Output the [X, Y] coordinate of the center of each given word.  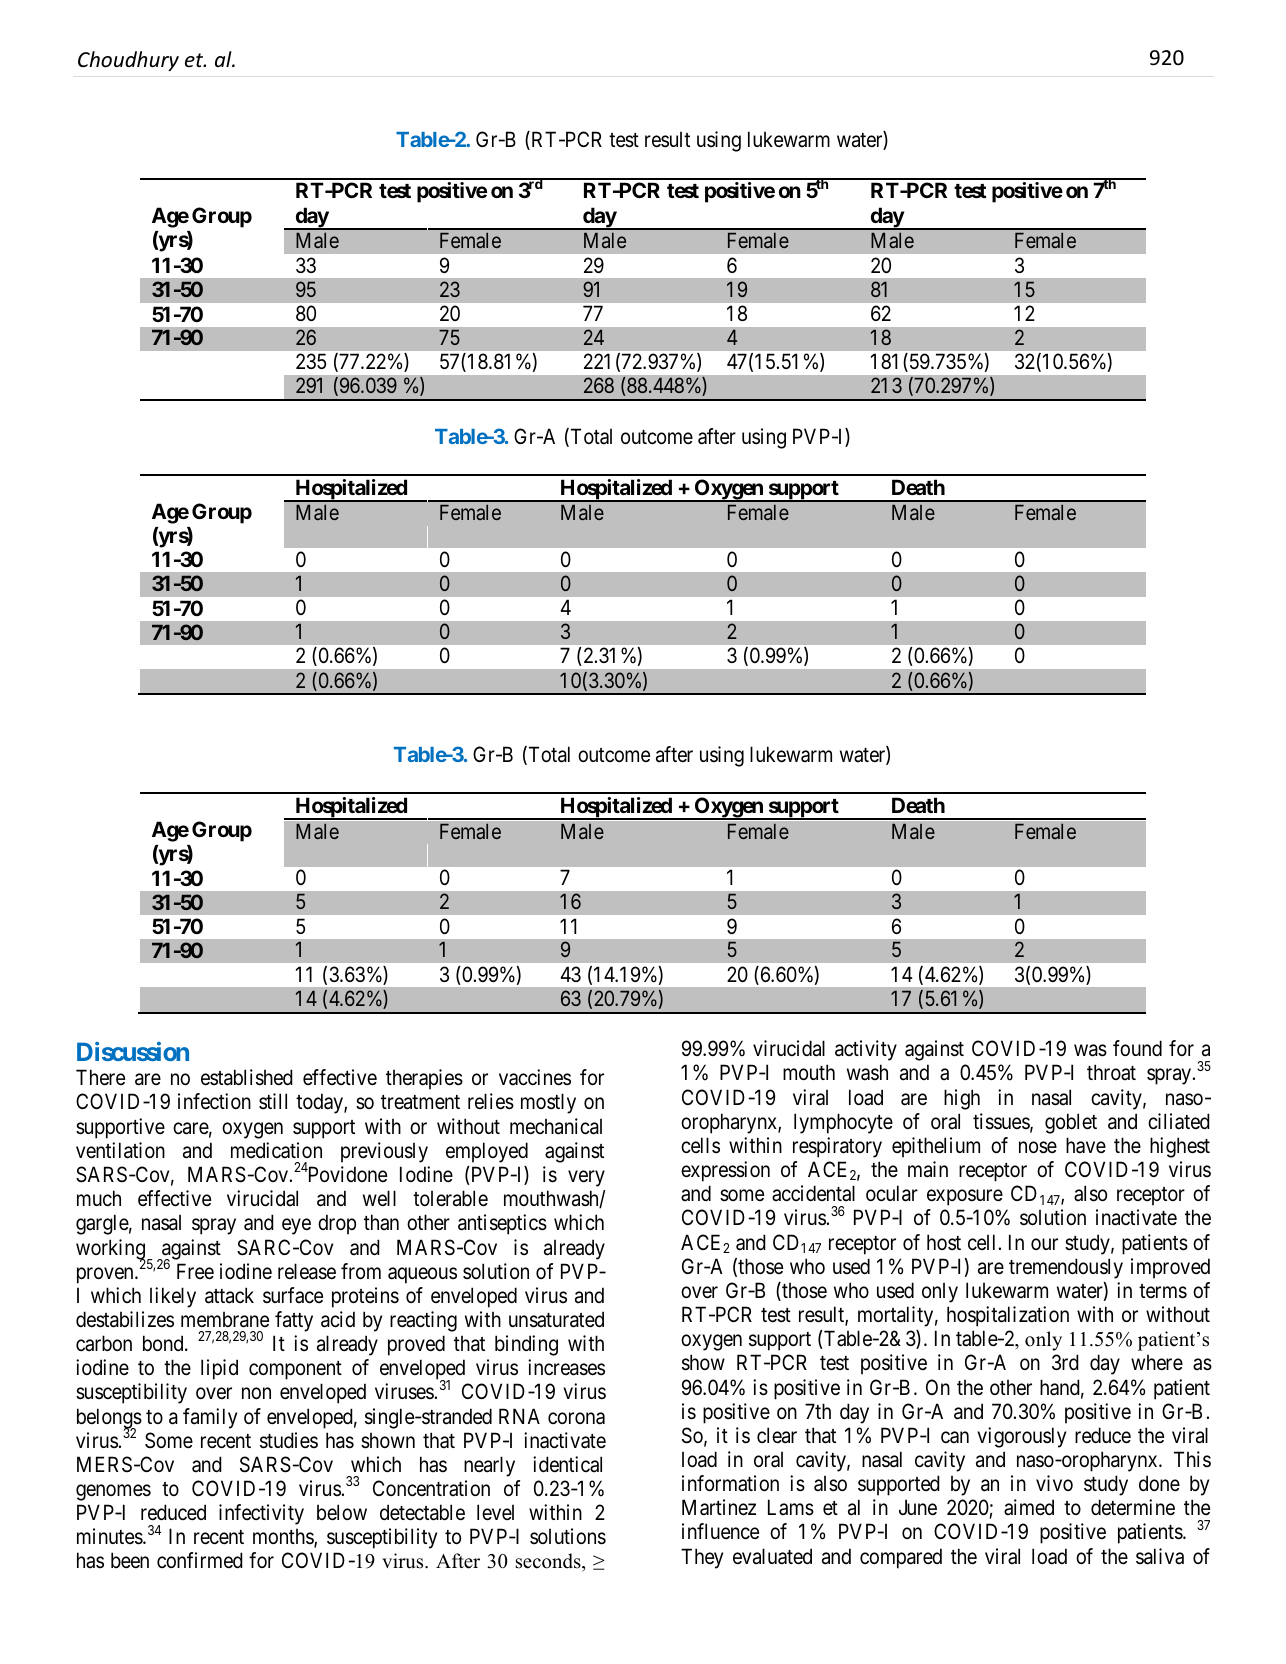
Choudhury [128, 61]
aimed [1029, 1507]
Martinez [719, 1507]
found [1137, 1048]
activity [866, 1050]
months [284, 1538]
